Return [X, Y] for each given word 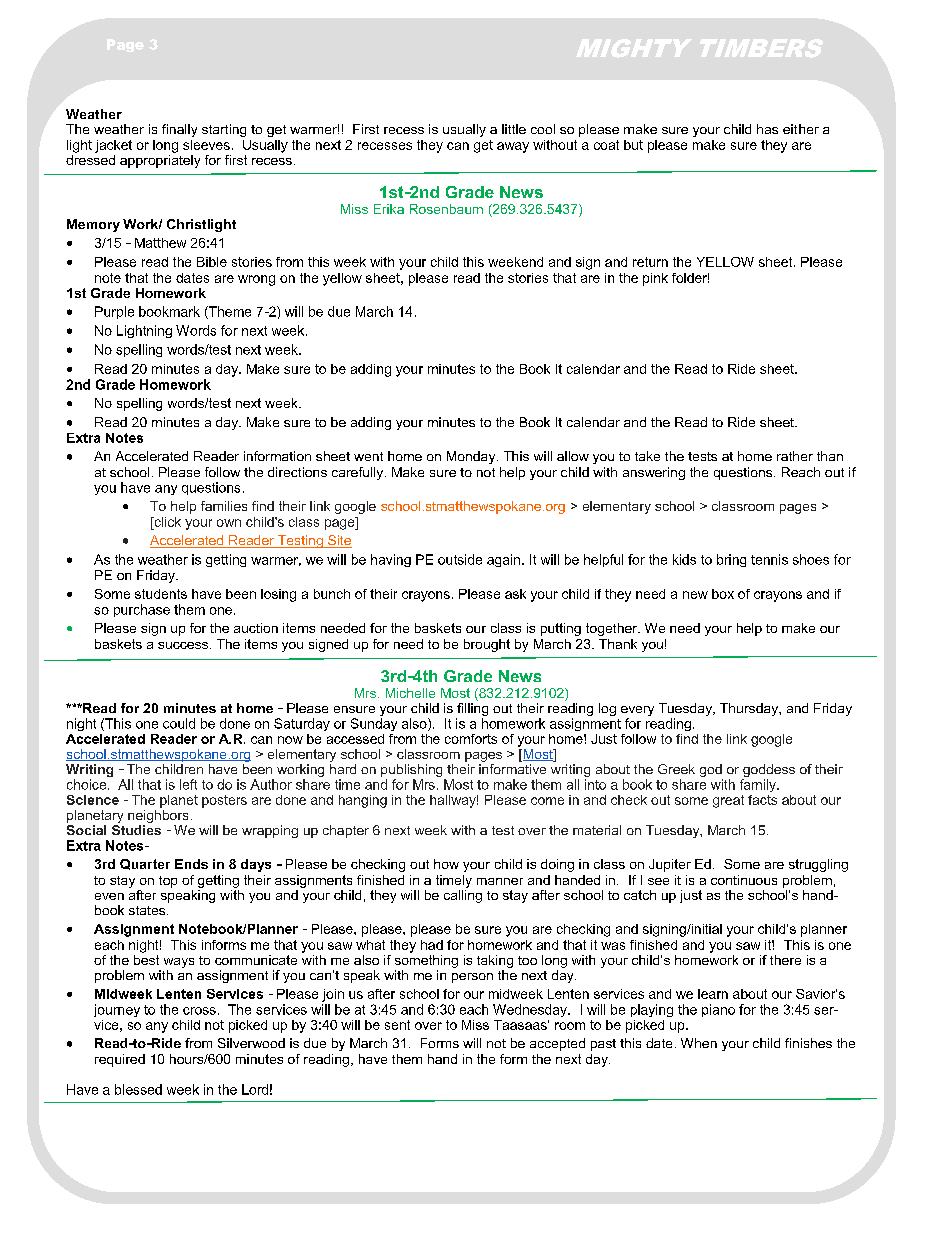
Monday [472, 457]
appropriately [160, 160]
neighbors [158, 815]
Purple [114, 312]
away [513, 147]
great [728, 801]
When [699, 1043]
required [120, 1060]
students [161, 594]
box [723, 594]
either [801, 129]
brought [487, 645]
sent [397, 1025]
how [446, 864]
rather [795, 456]
